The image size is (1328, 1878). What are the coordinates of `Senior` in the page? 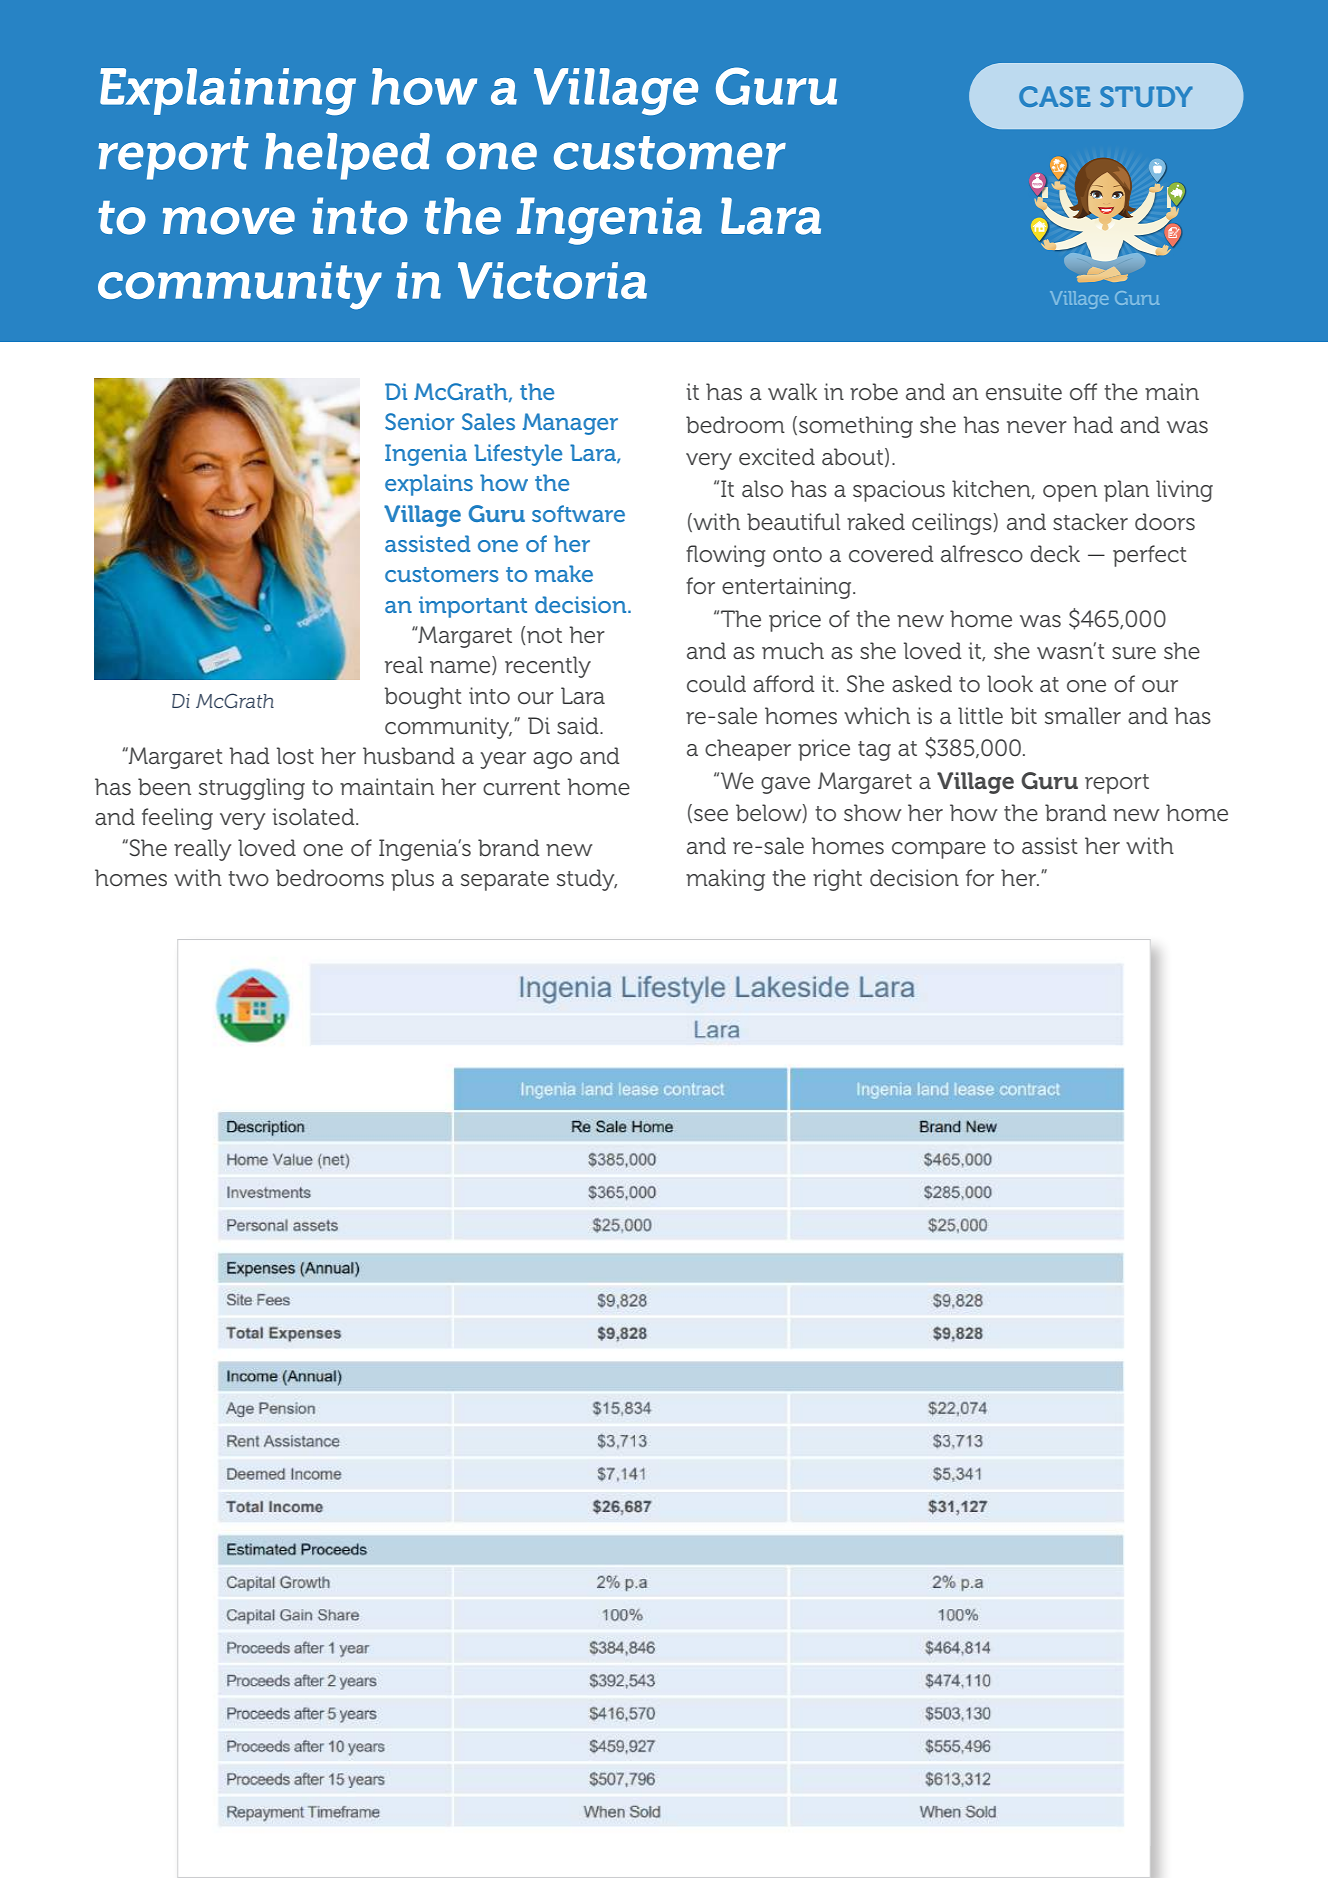 It's located at (419, 421).
